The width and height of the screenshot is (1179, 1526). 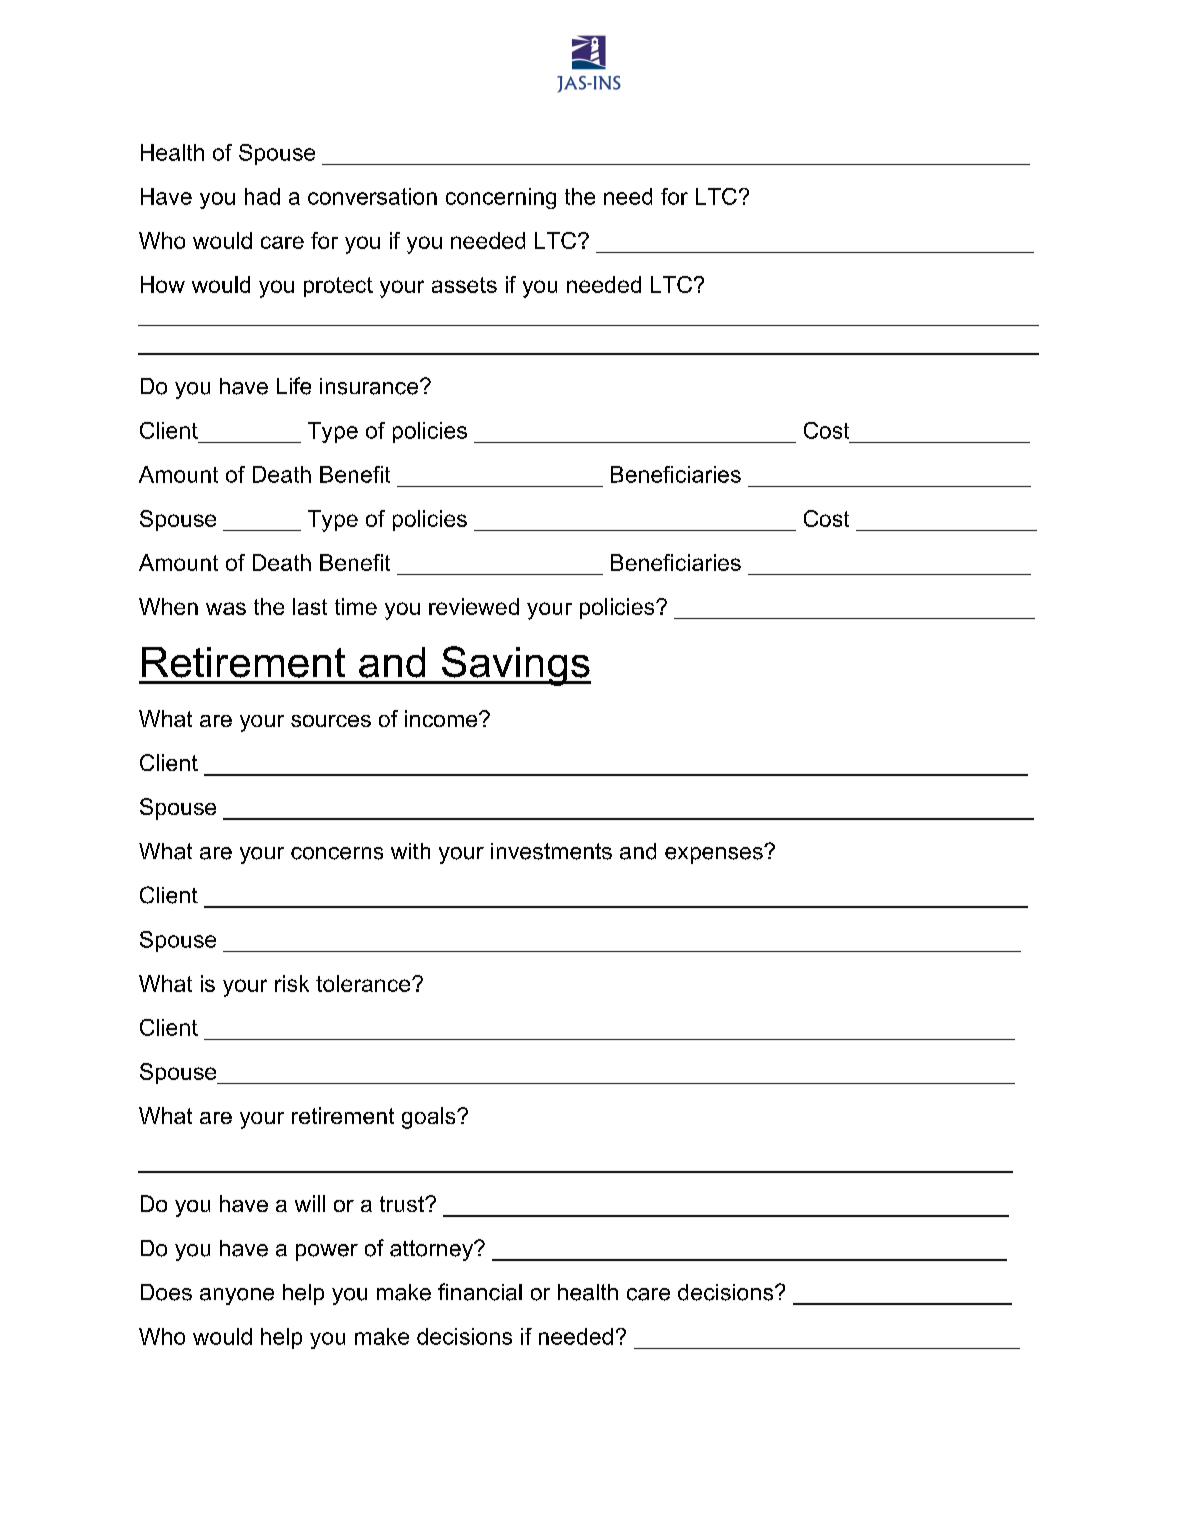 What do you see at coordinates (501, 198) in the screenshot?
I see `concerning` at bounding box center [501, 198].
